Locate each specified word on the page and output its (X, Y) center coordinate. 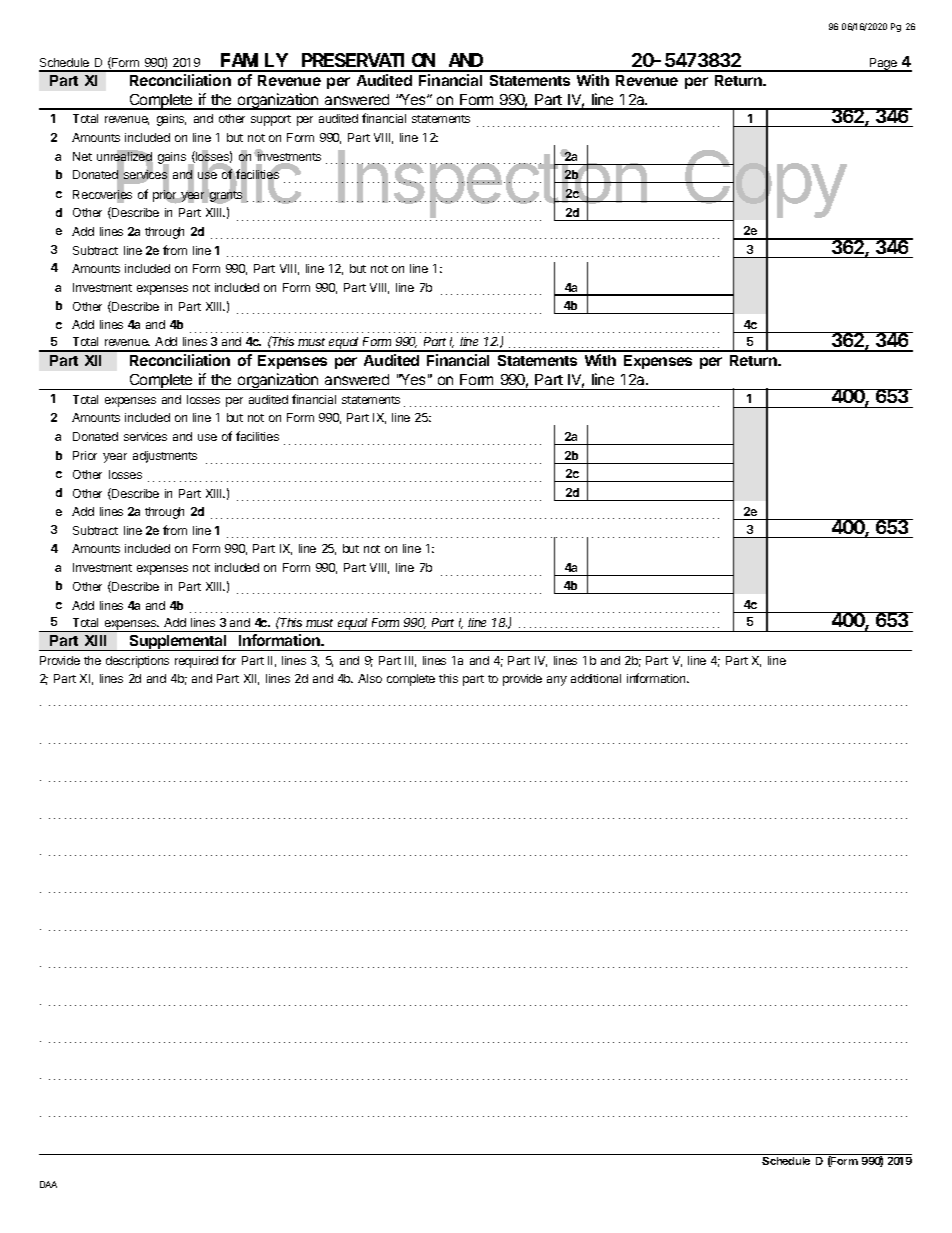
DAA (48, 1184)
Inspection (492, 185)
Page (884, 65)
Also (370, 678)
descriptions (137, 662)
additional (596, 678)
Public (209, 176)
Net (82, 156)
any (557, 681)
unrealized (125, 157)
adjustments (165, 457)
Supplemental (178, 643)
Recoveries (102, 195)
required (196, 662)
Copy (764, 184)
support (271, 120)
